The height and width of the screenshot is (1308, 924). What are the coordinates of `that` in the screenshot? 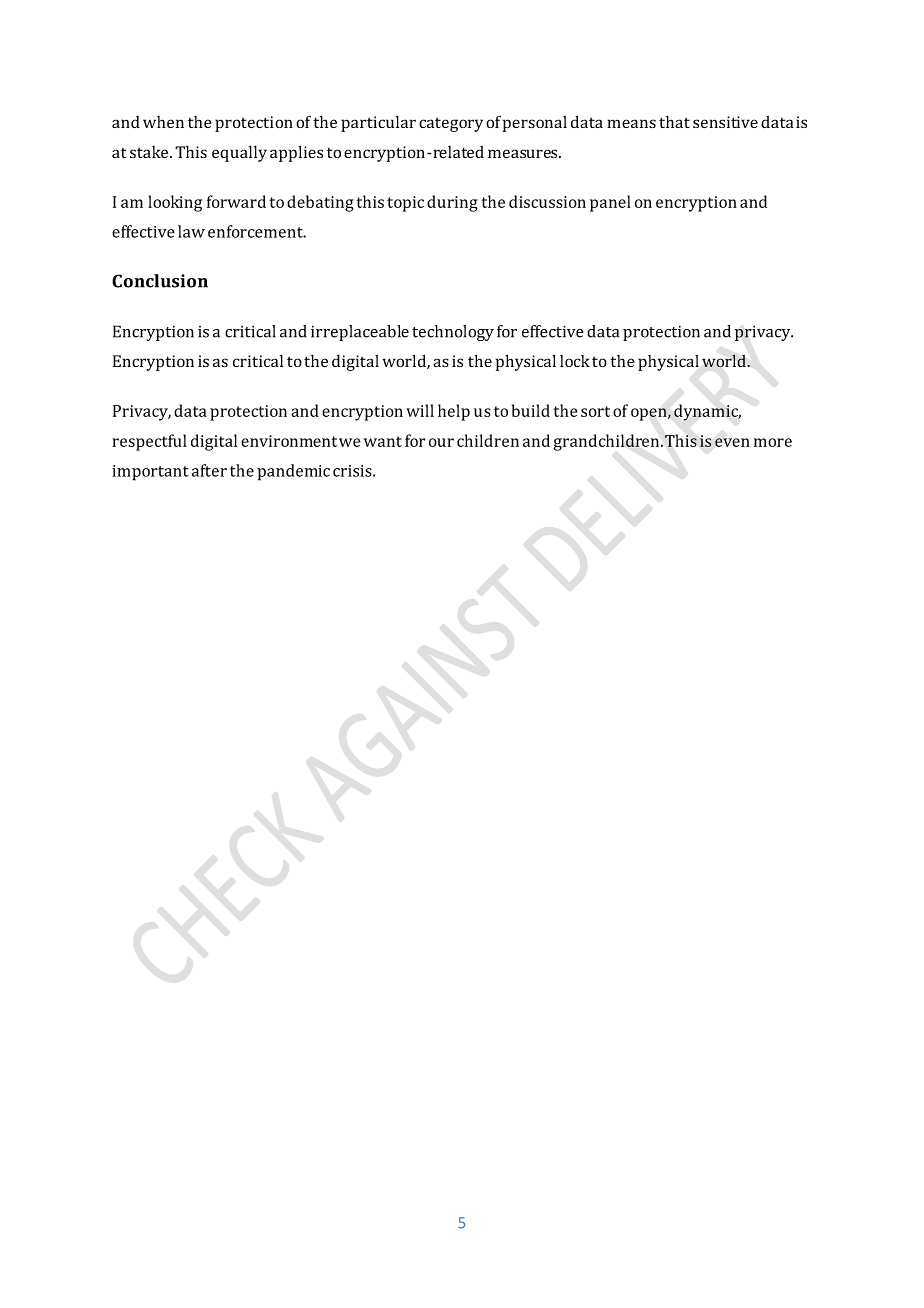 It's located at (674, 121).
